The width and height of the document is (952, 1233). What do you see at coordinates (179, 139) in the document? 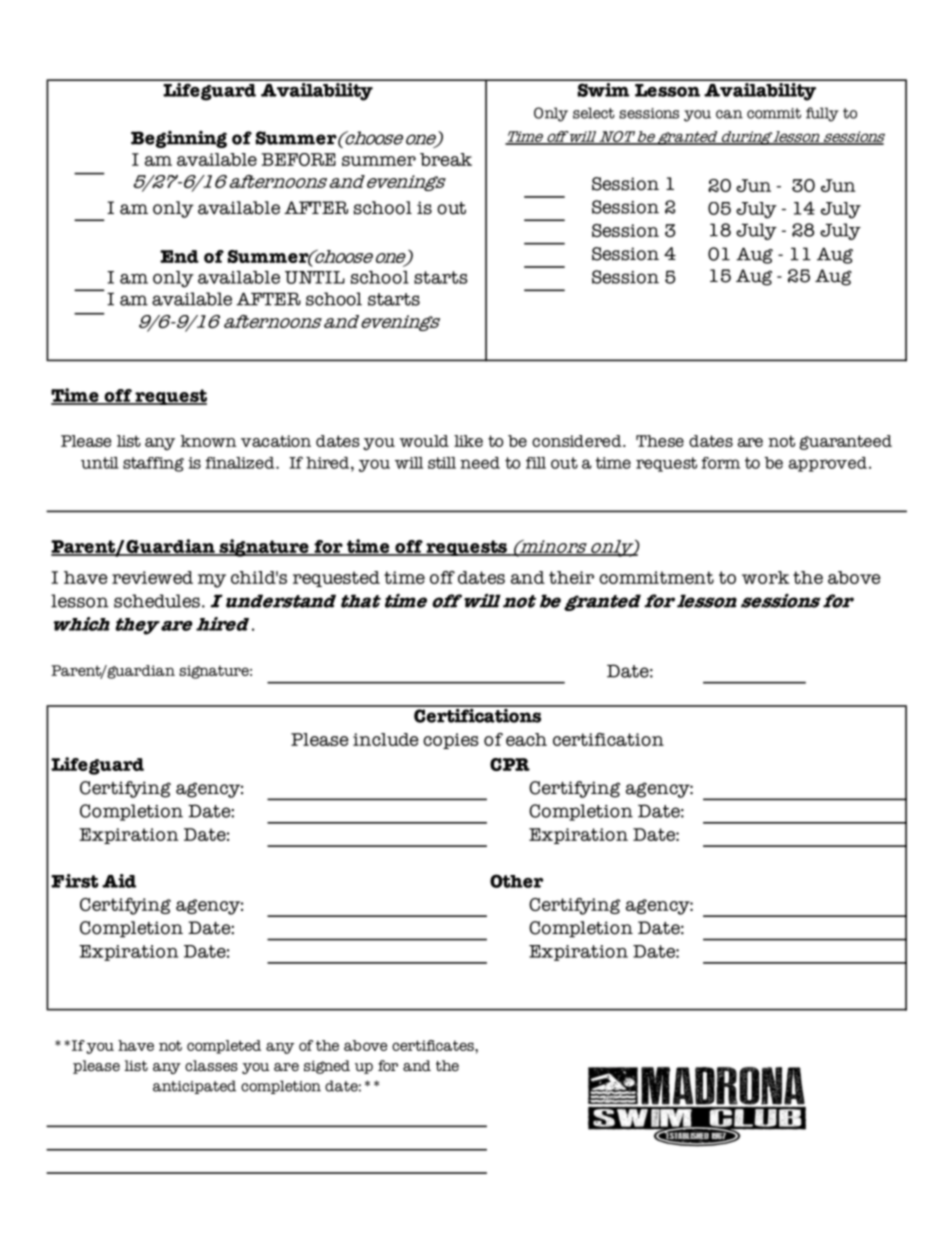
I see `Beginning` at bounding box center [179, 139].
